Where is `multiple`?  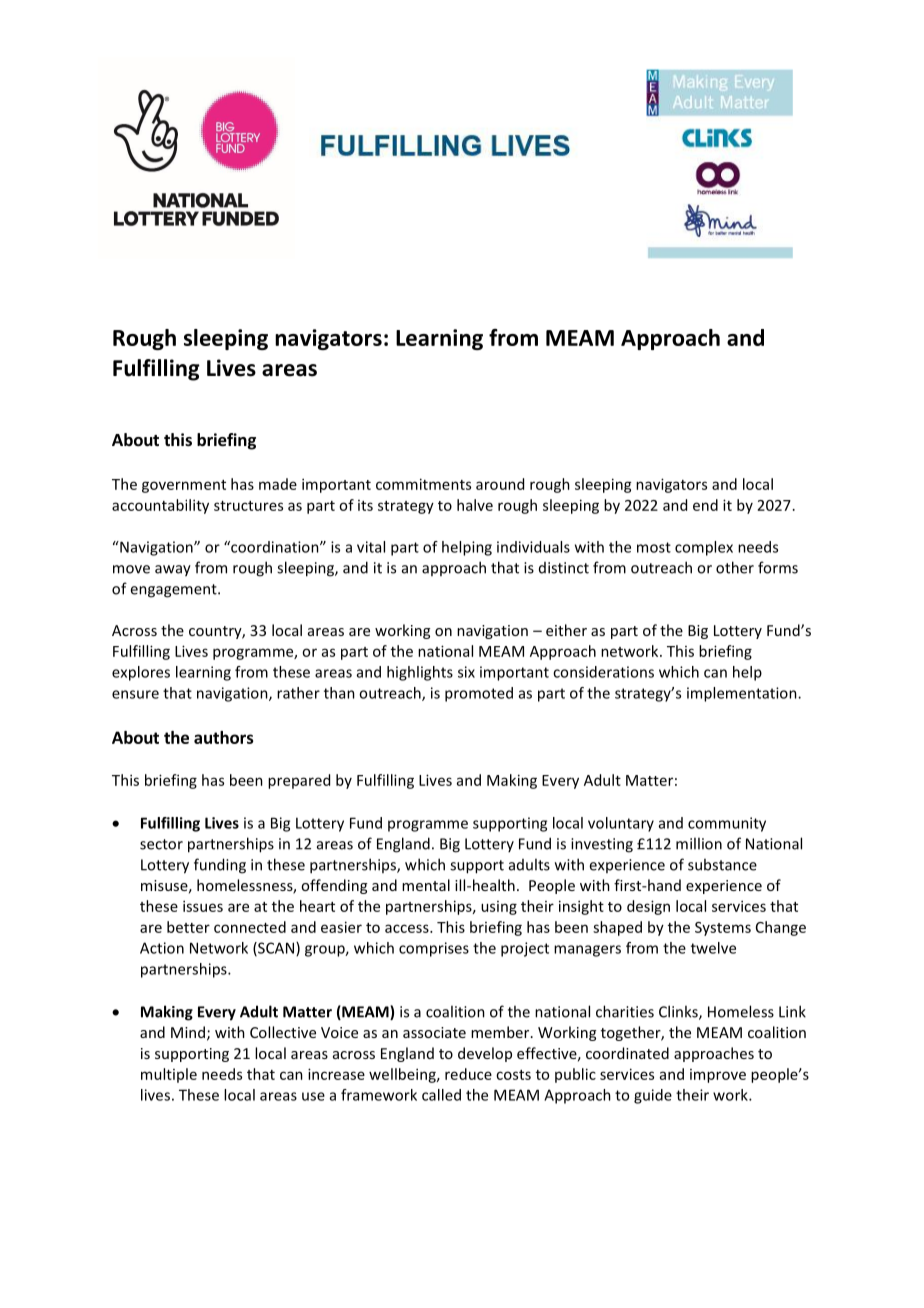 multiple is located at coordinates (169, 1075).
